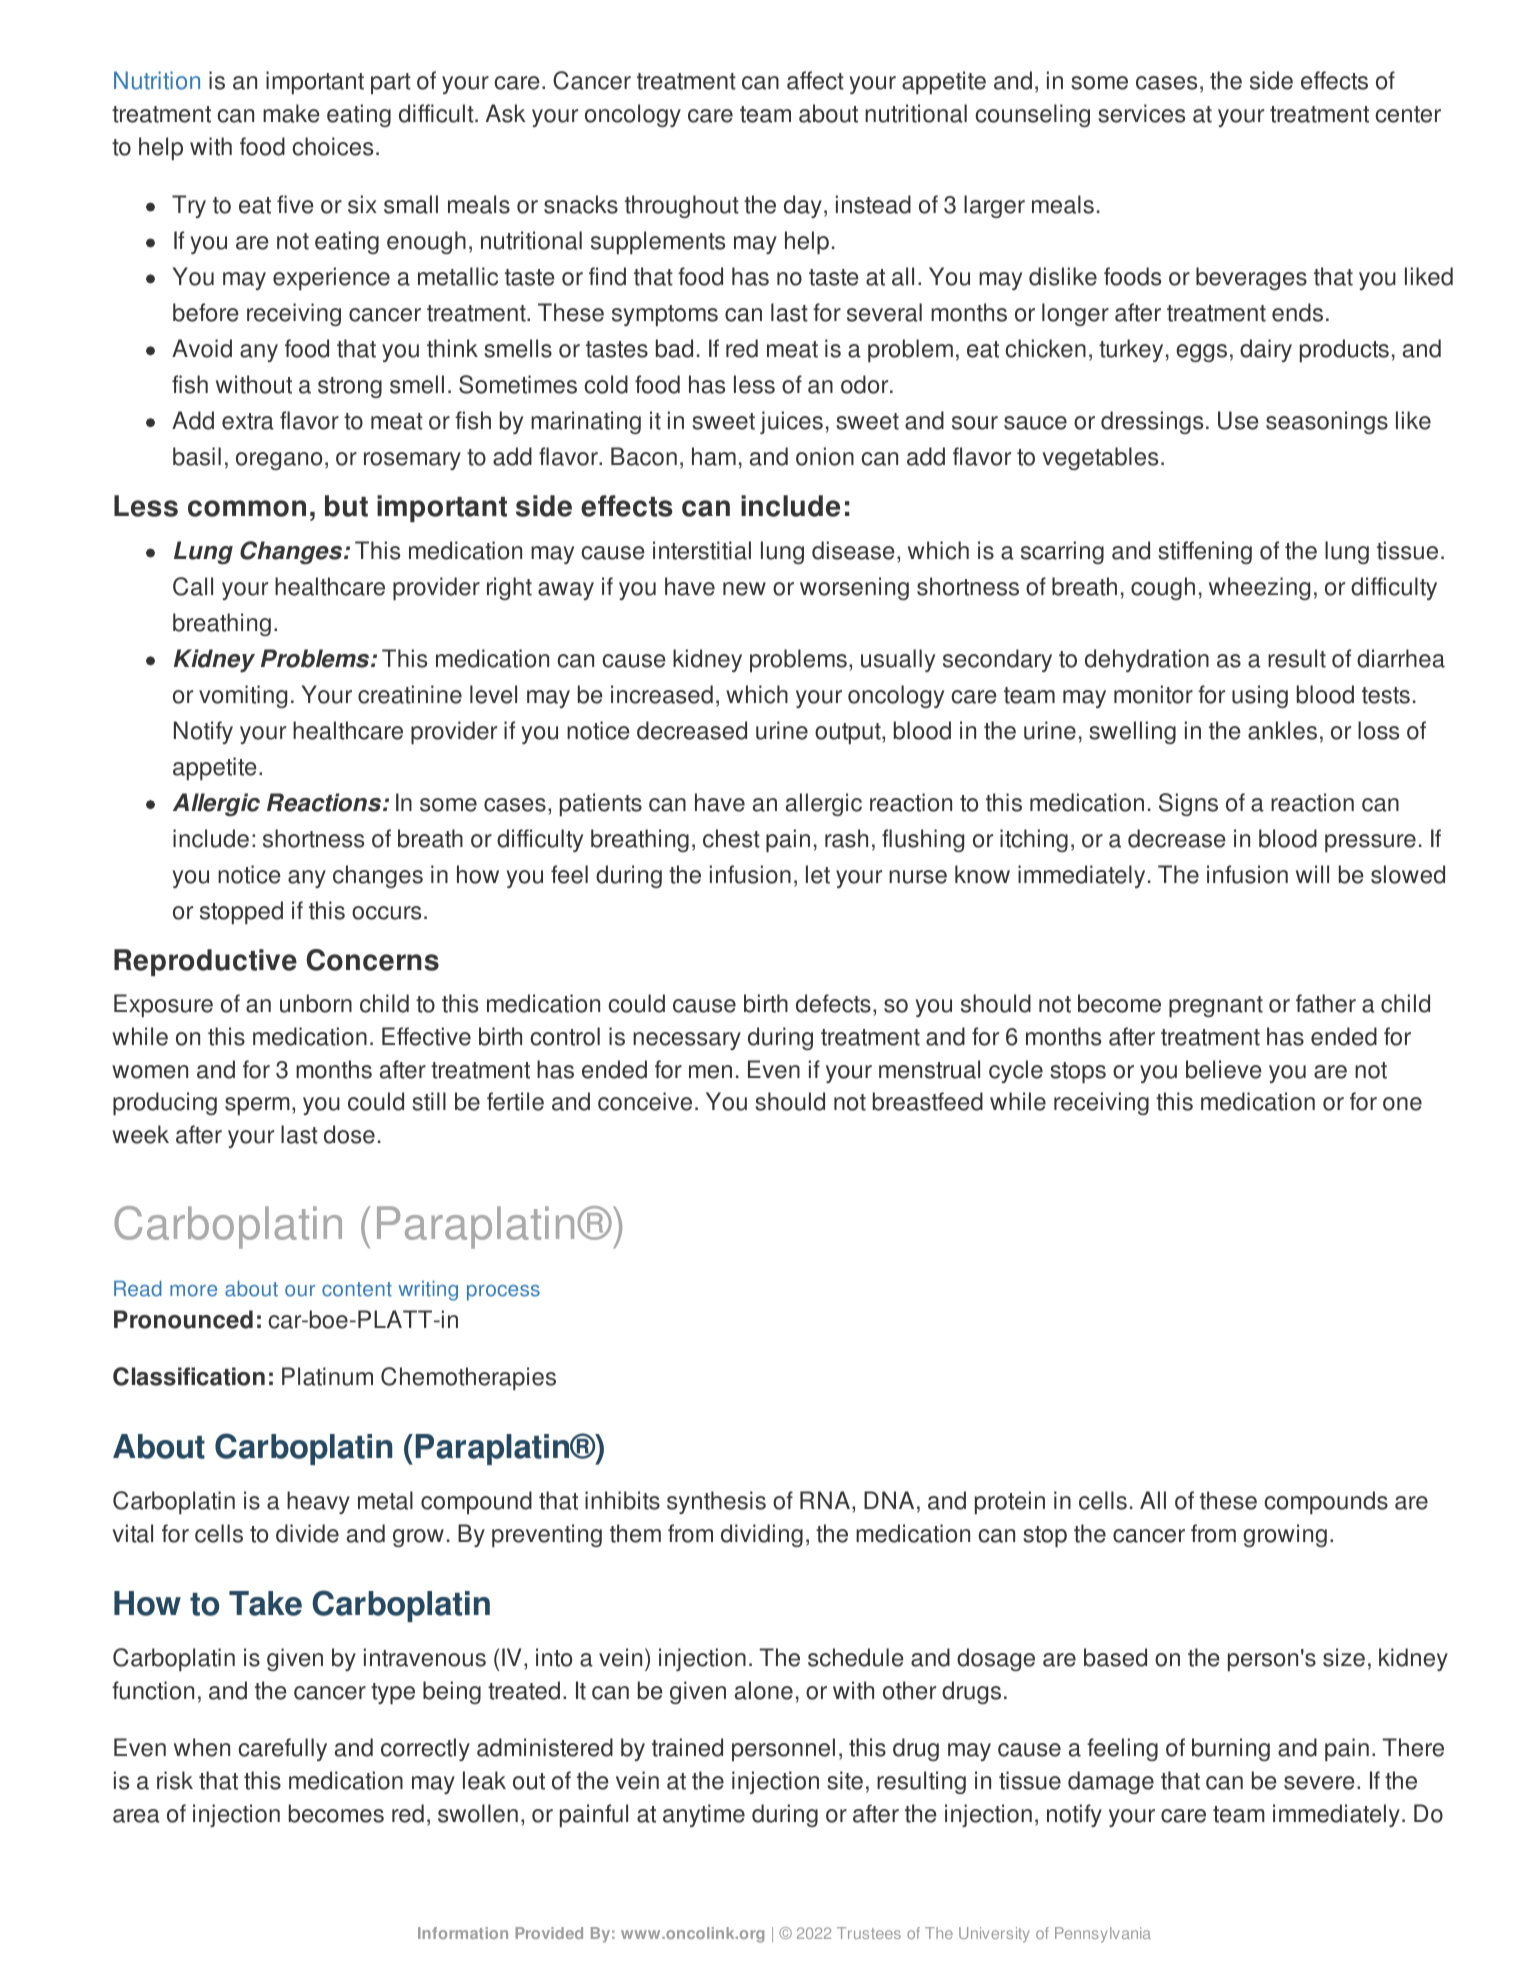 The image size is (1527, 1976). What do you see at coordinates (291, 113) in the document?
I see `make` at bounding box center [291, 113].
